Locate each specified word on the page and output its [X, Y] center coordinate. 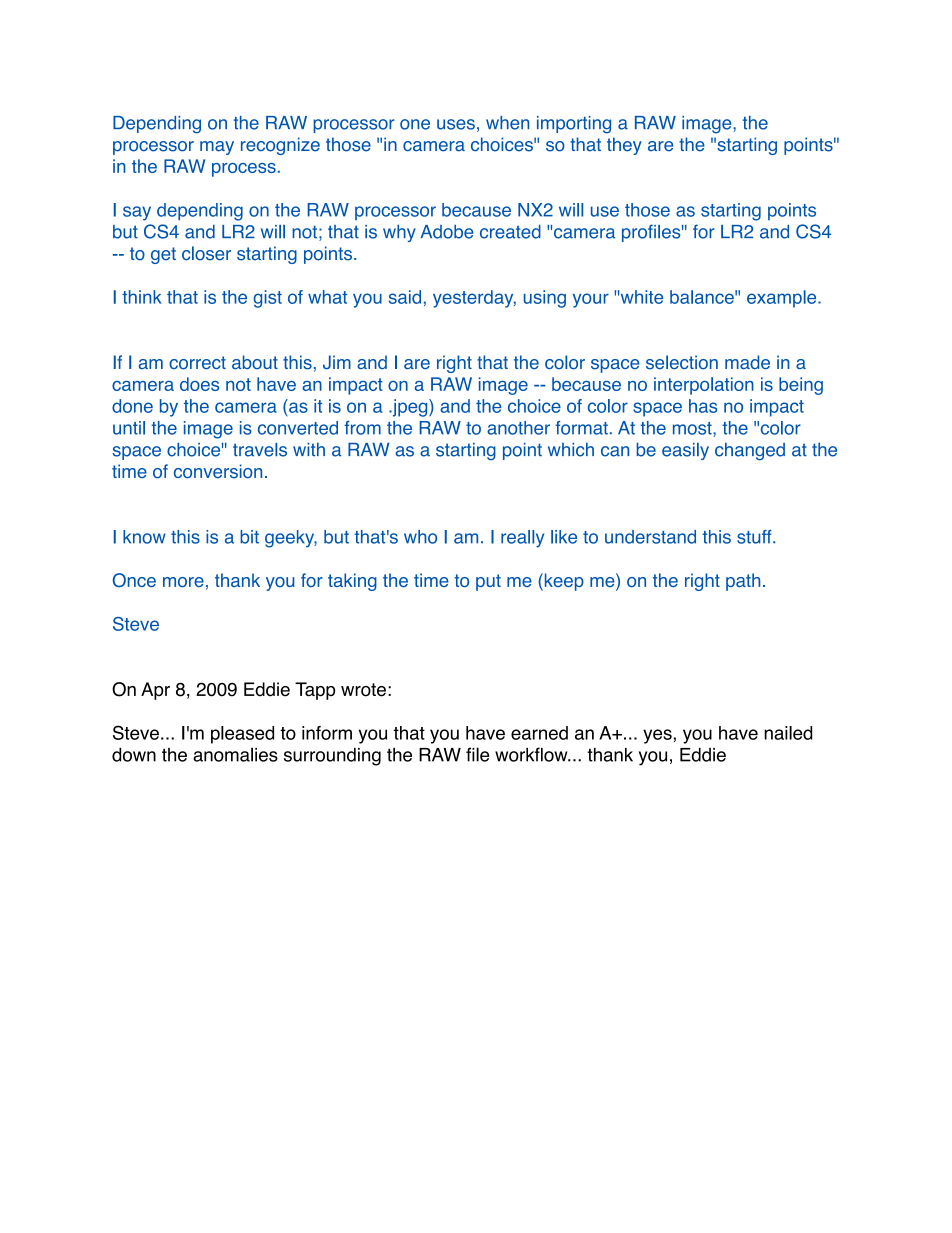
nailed [788, 733]
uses [456, 124]
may [217, 148]
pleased [242, 735]
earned [539, 733]
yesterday [474, 299]
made [747, 362]
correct [197, 363]
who [420, 537]
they [624, 146]
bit [249, 537]
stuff [755, 537]
